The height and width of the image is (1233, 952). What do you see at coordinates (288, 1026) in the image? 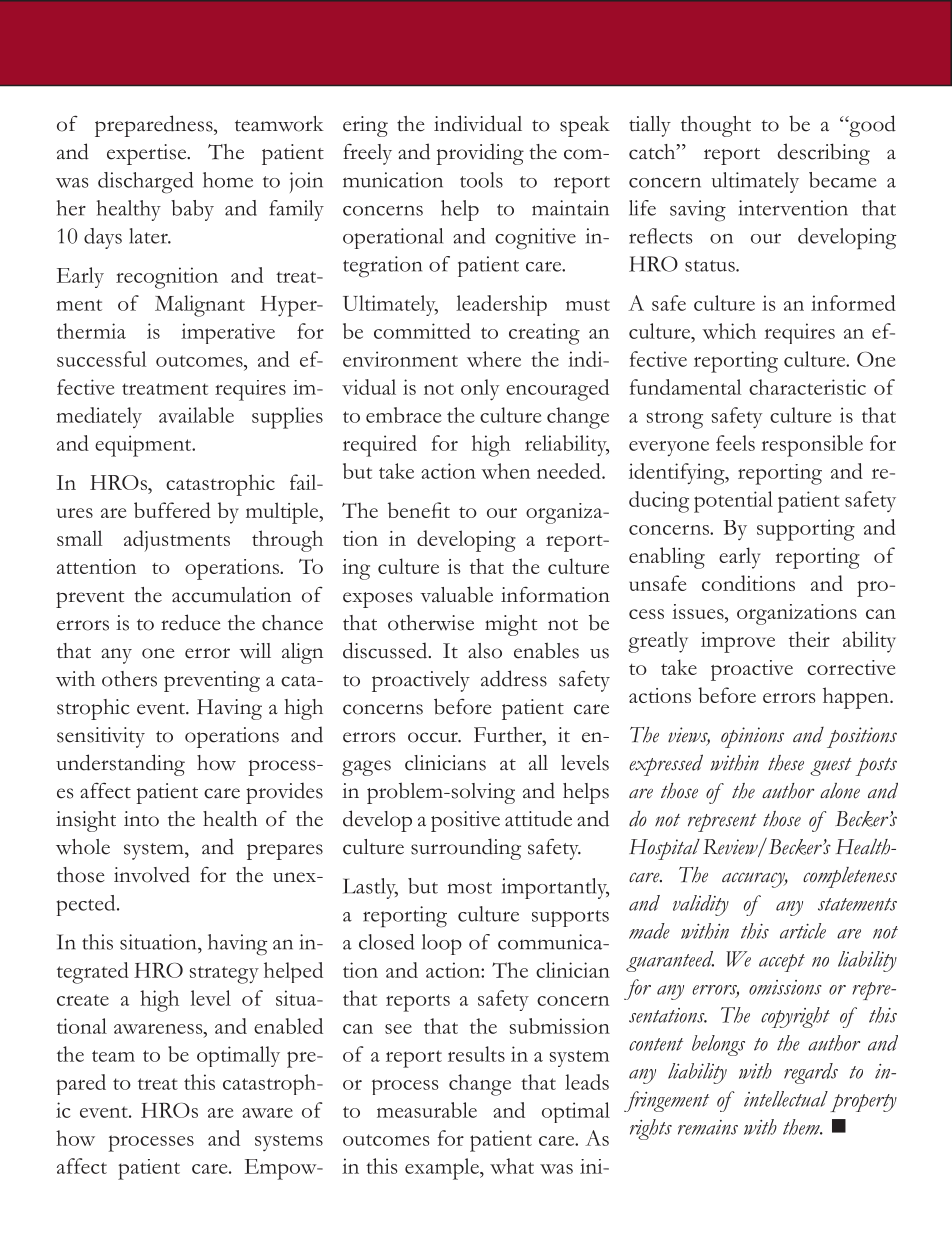
I see `enabled` at bounding box center [288, 1026].
